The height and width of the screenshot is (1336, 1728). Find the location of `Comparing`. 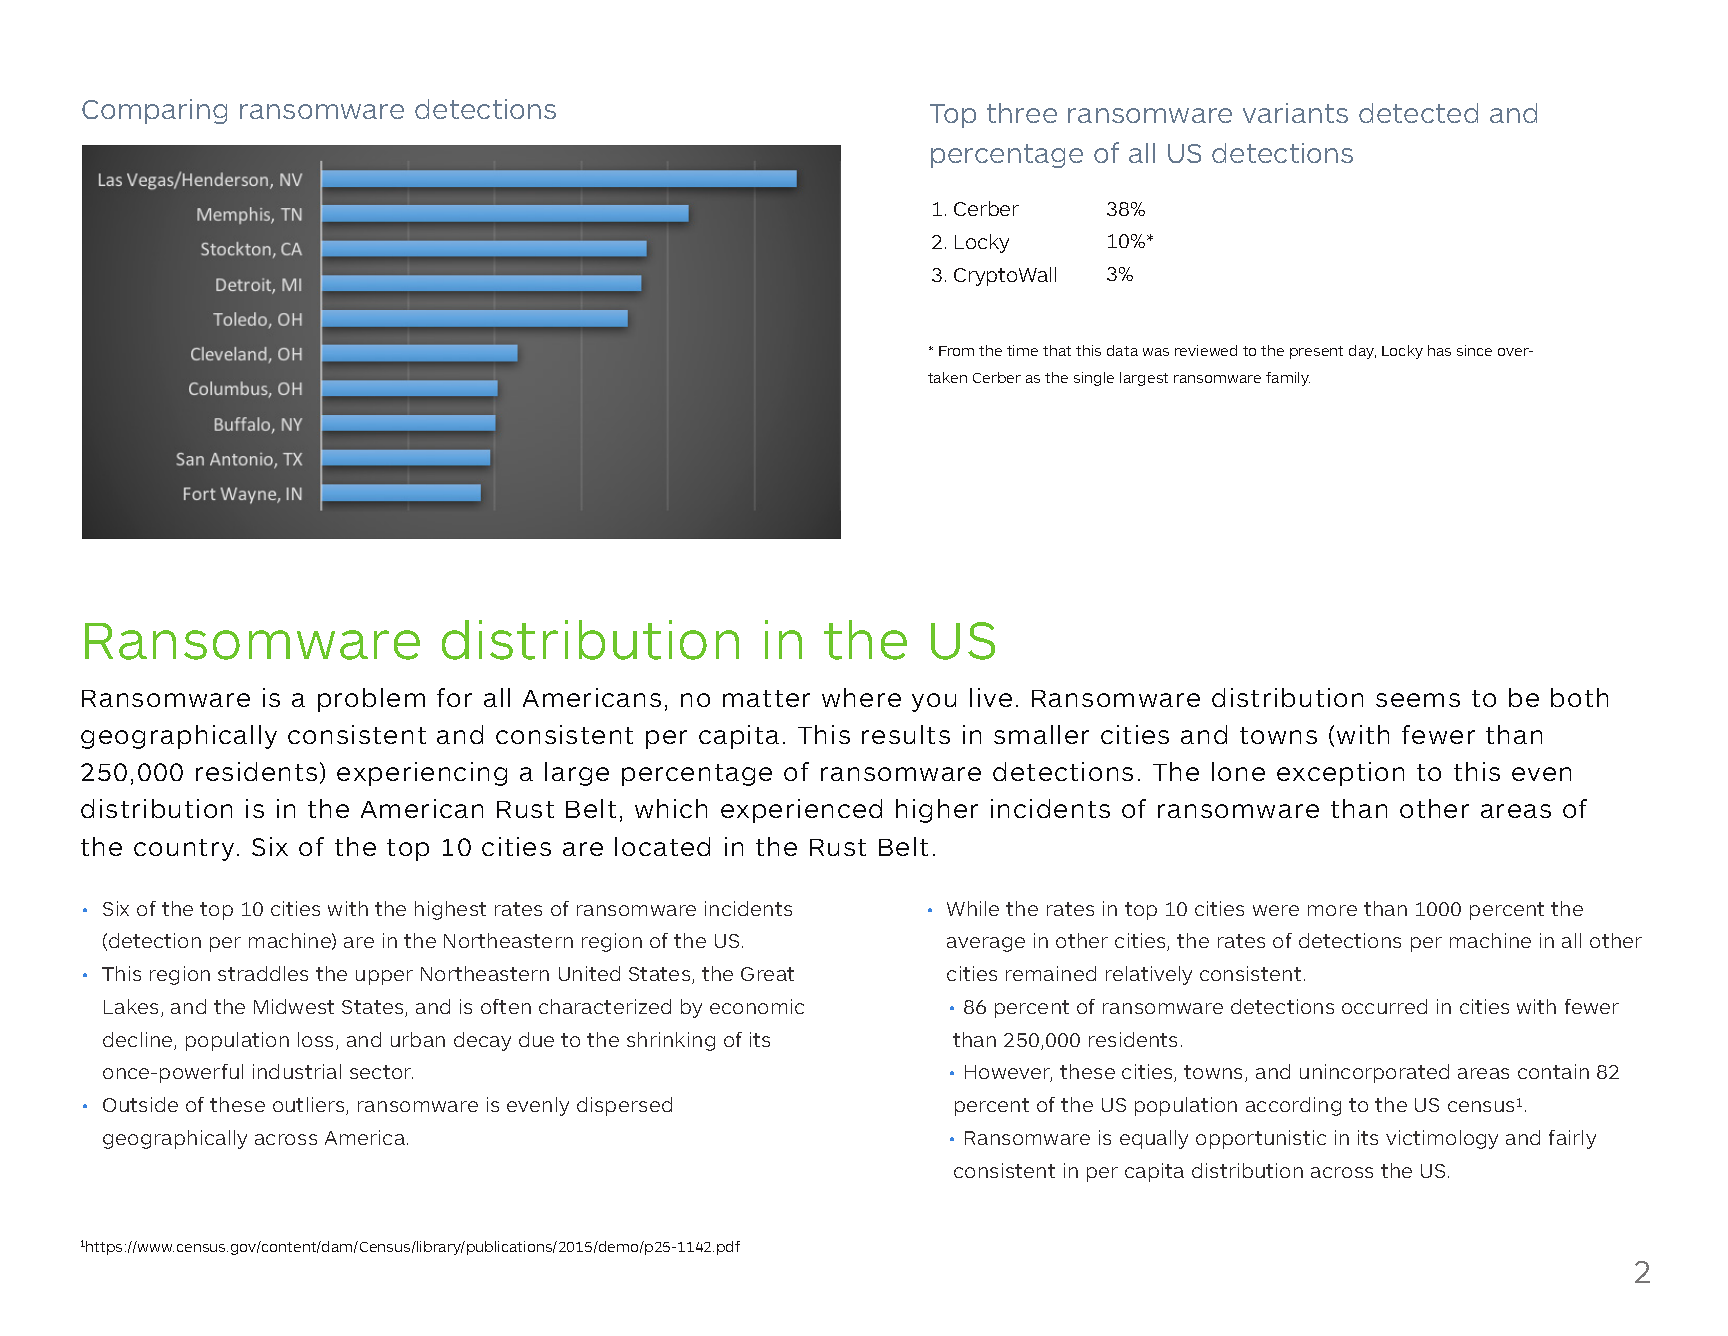

Comparing is located at coordinates (154, 111).
